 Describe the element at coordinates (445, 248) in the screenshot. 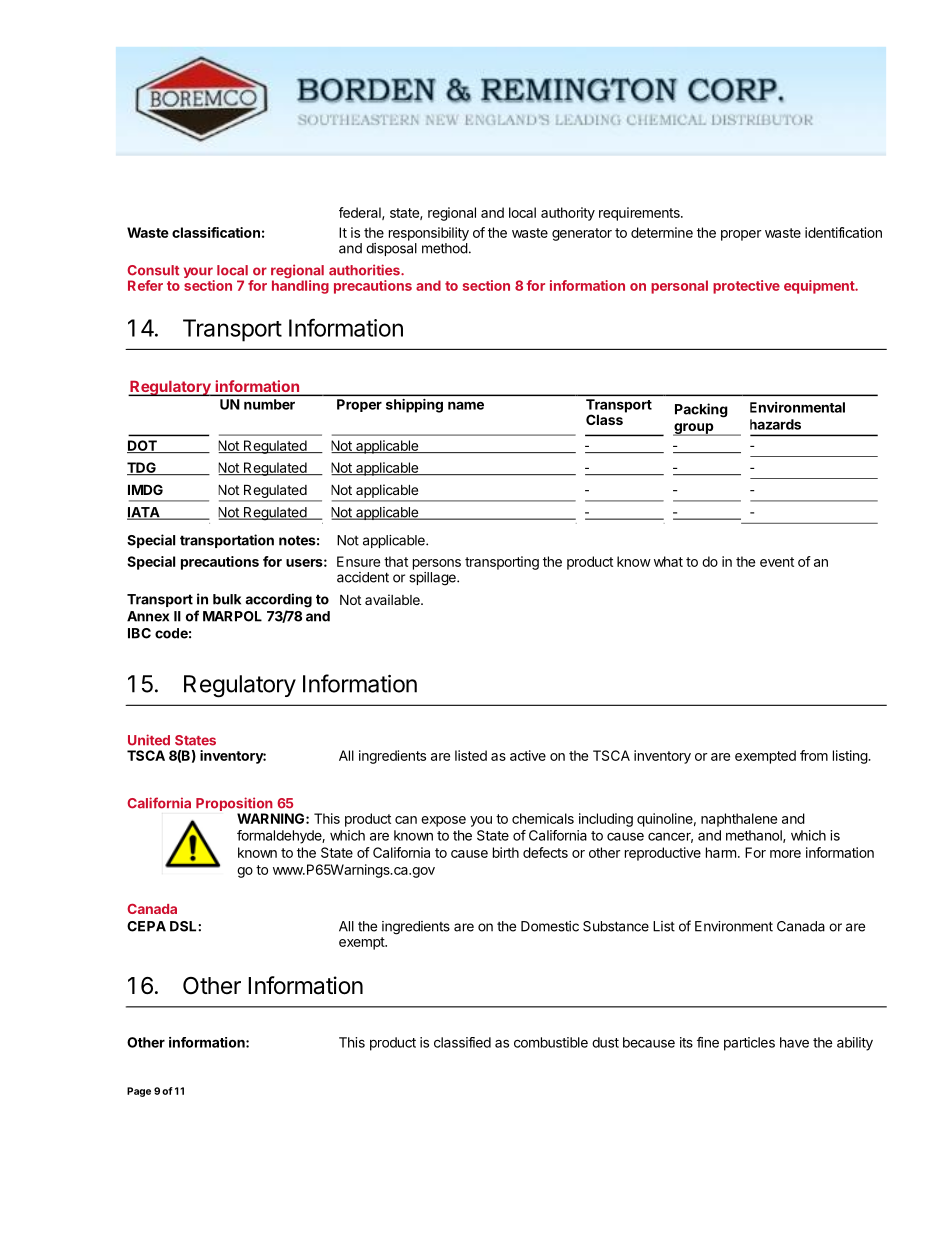

I see `method` at that location.
